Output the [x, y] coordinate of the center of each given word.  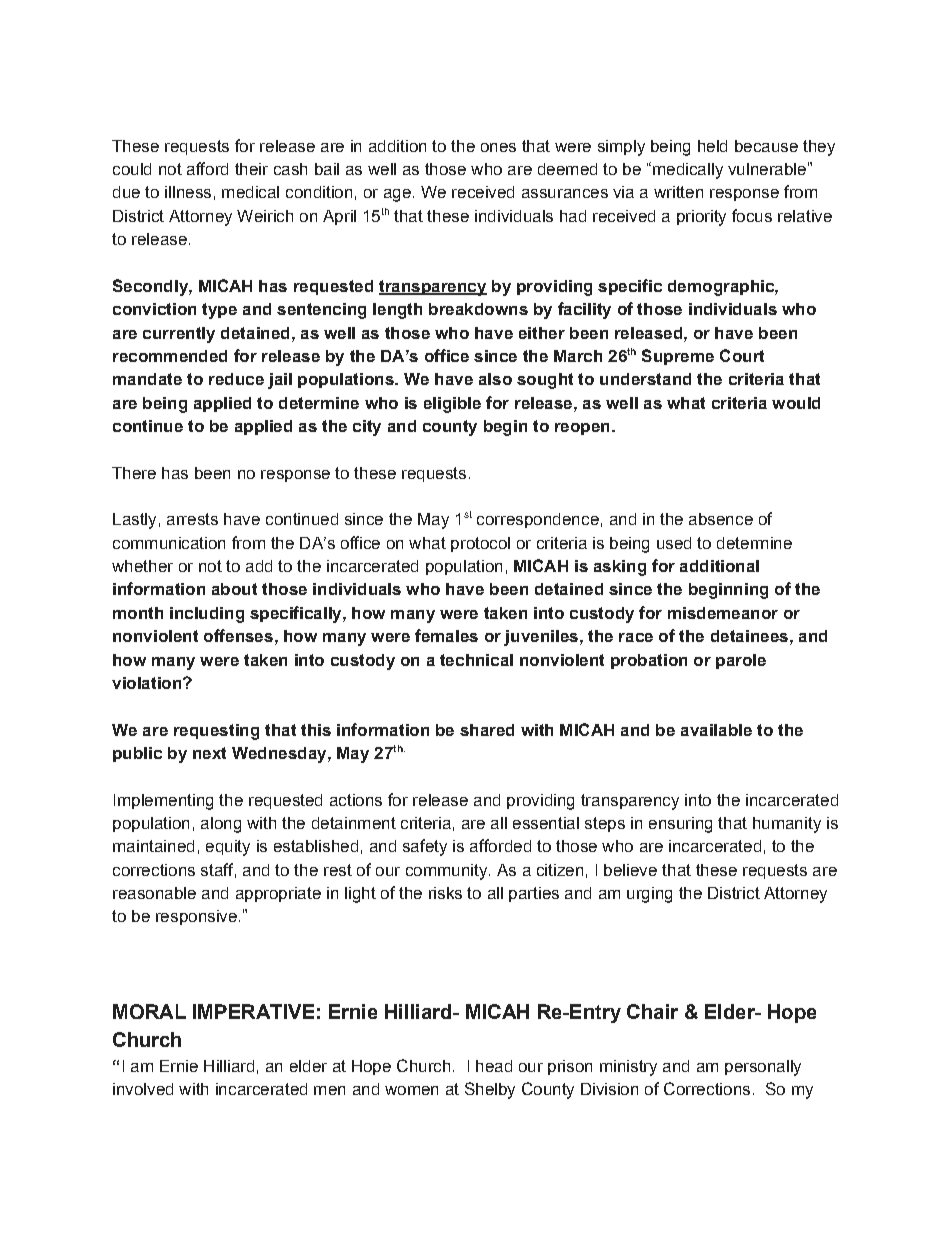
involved [143, 1089]
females [446, 635]
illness [188, 192]
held [712, 146]
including [207, 615]
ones [498, 147]
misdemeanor [723, 613]
